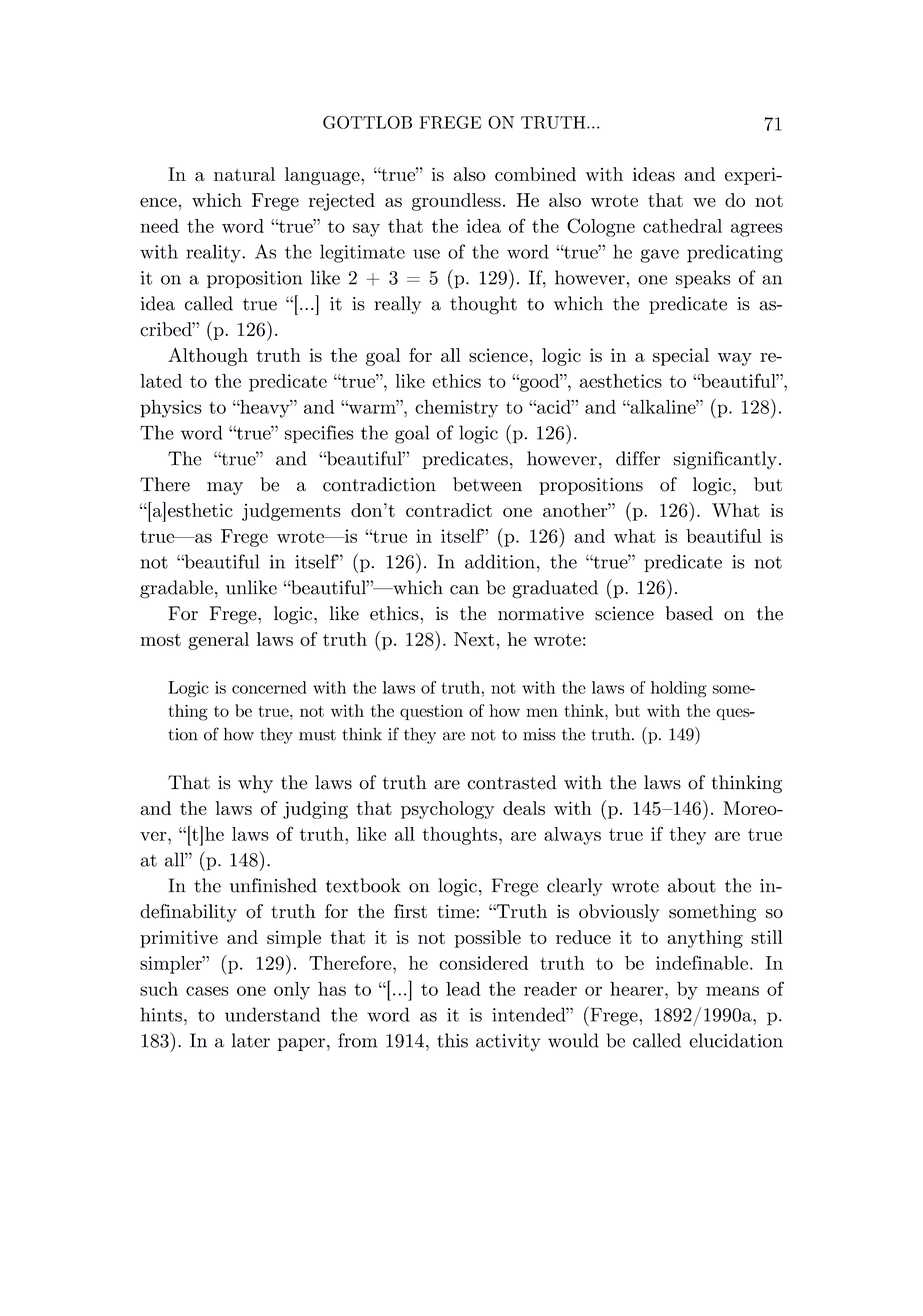 The image size is (923, 1316). I want to click on psychology, so click(447, 810).
